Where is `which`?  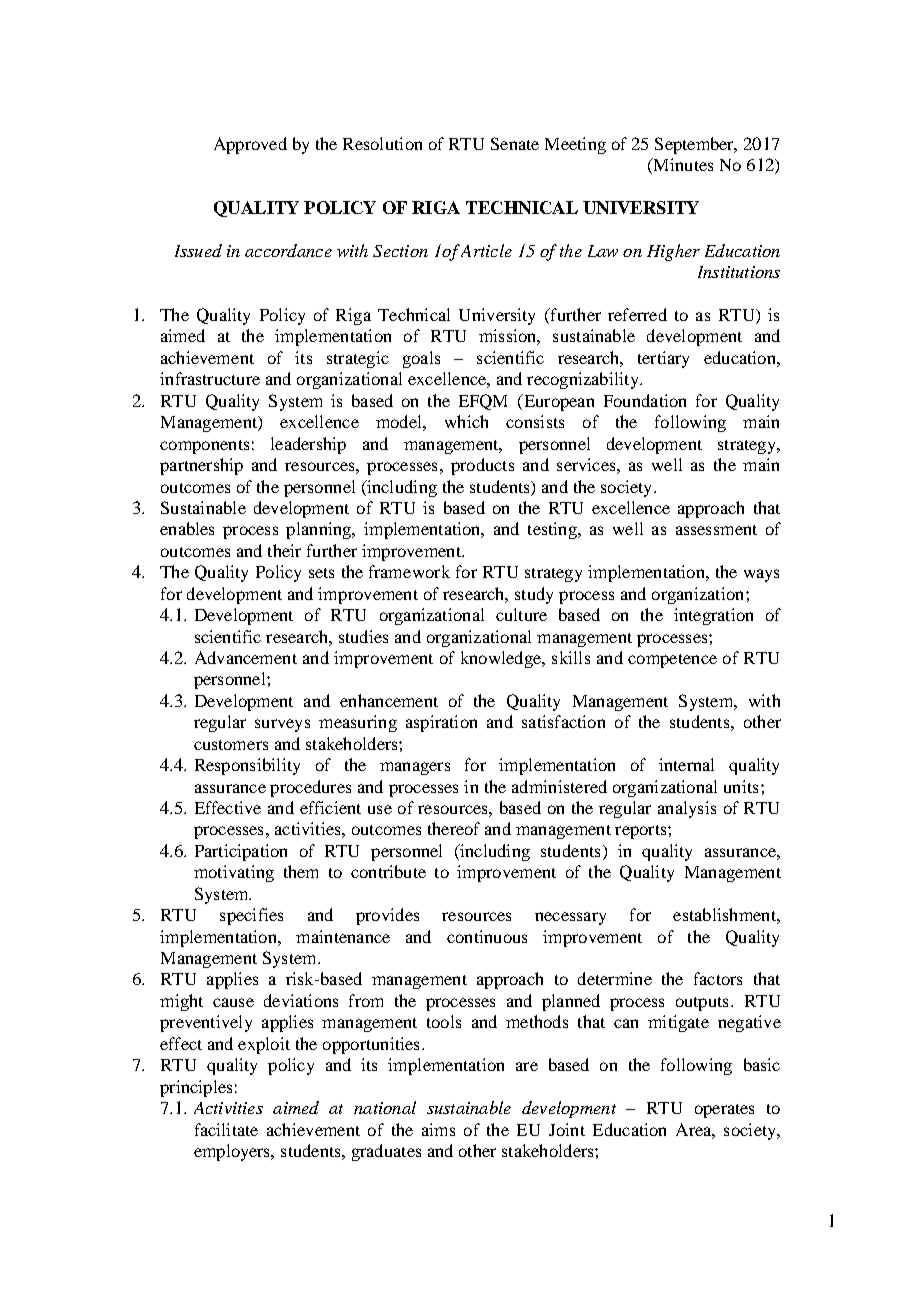
which is located at coordinates (466, 421).
